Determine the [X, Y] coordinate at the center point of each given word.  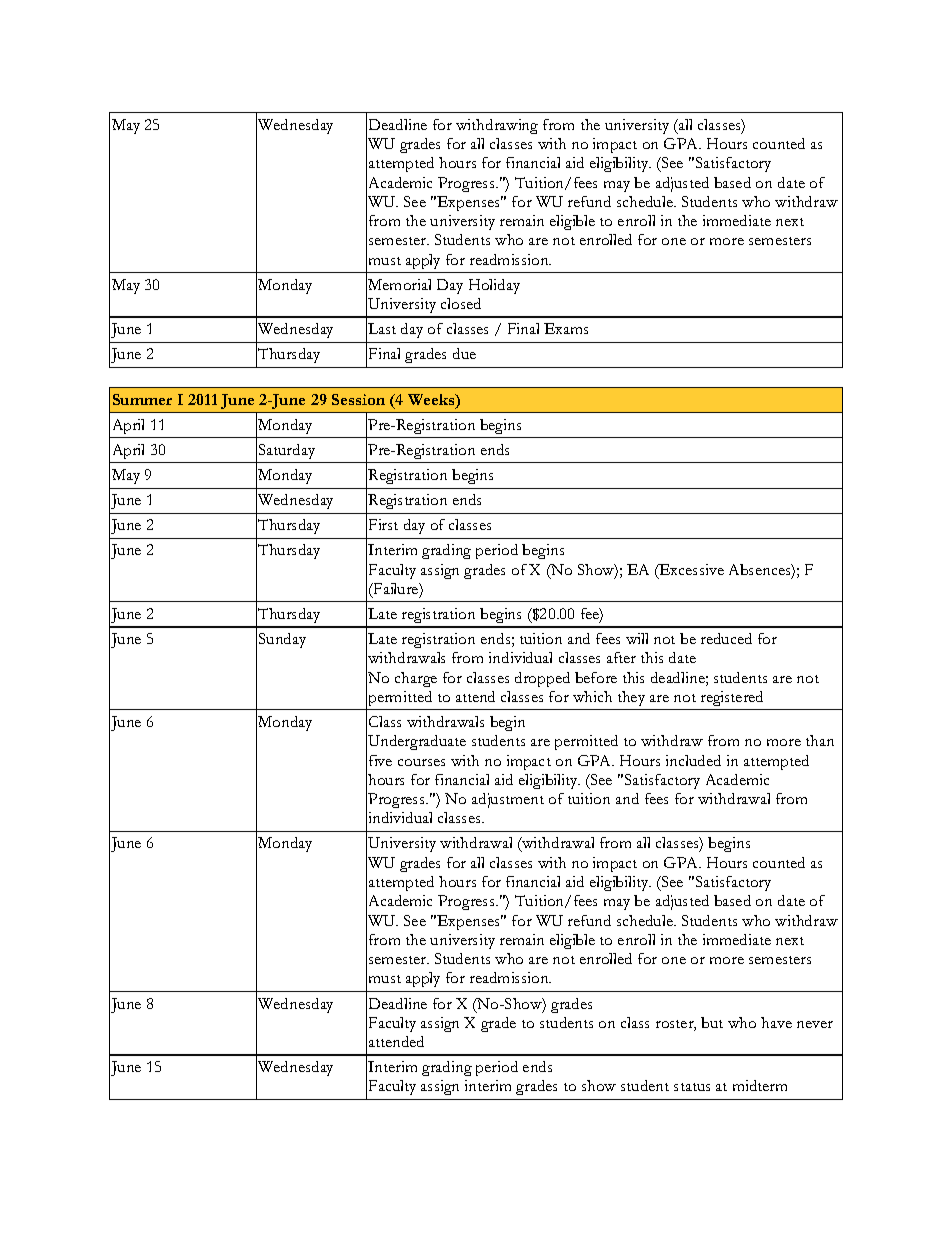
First [383, 524]
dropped [542, 679]
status [692, 1087]
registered [732, 698]
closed [461, 303]
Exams [566, 328]
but [712, 1022]
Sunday [282, 640]
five [380, 760]
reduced [726, 638]
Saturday [287, 451]
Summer [142, 399]
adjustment [508, 800]
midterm [760, 1085]
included [693, 760]
